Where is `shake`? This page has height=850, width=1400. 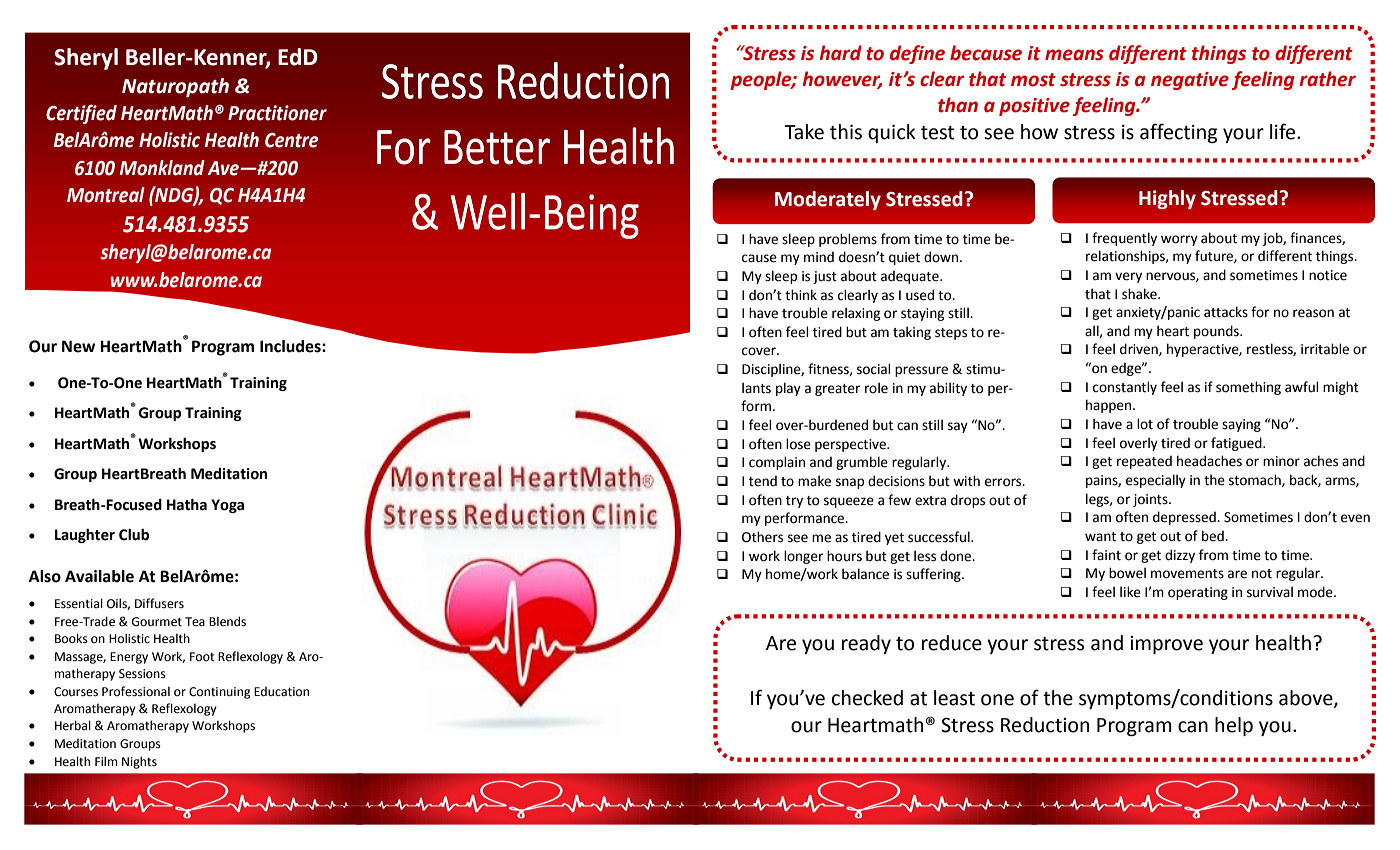
shake is located at coordinates (1140, 294).
